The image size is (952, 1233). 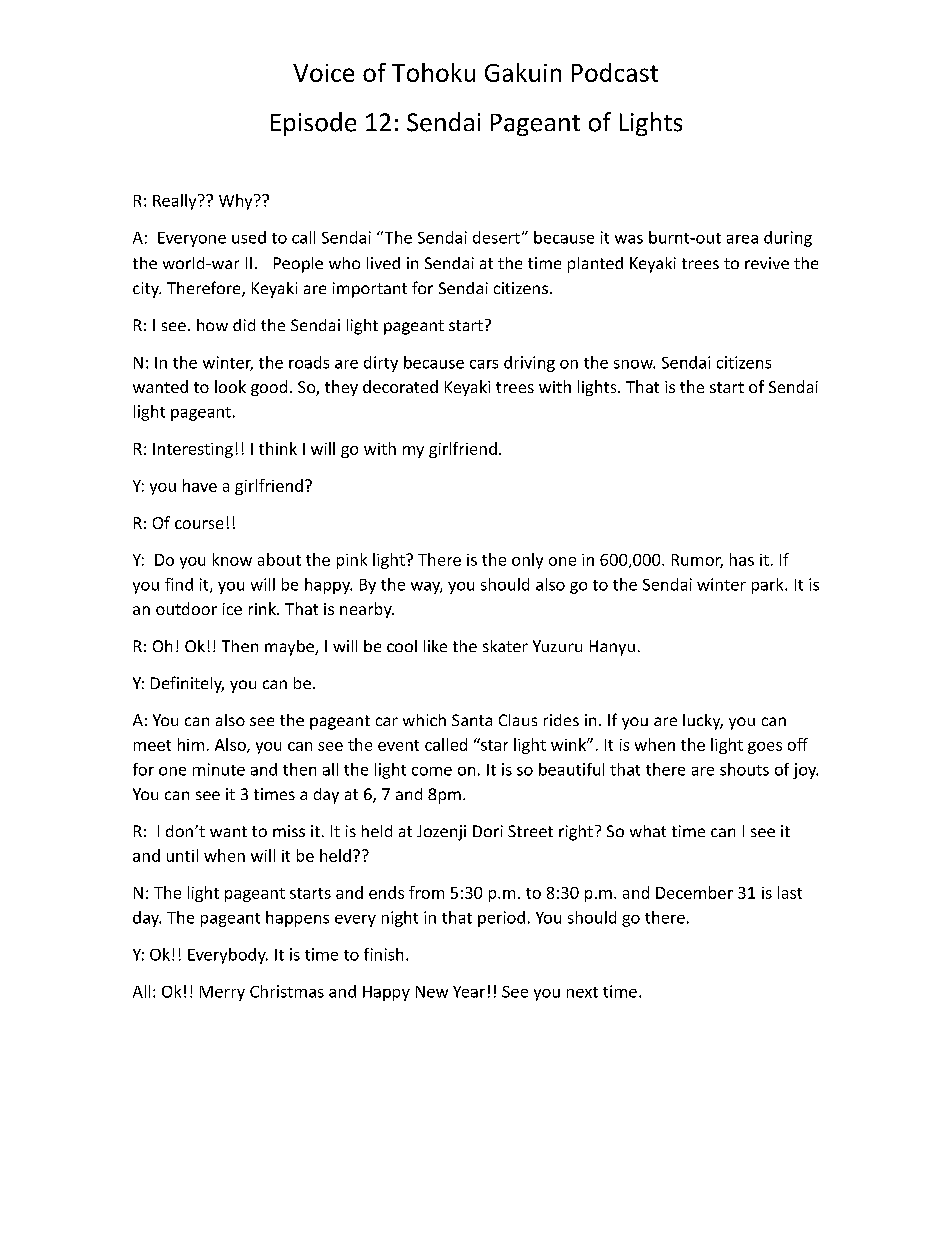 What do you see at coordinates (742, 559) in the page?
I see `has` at bounding box center [742, 559].
